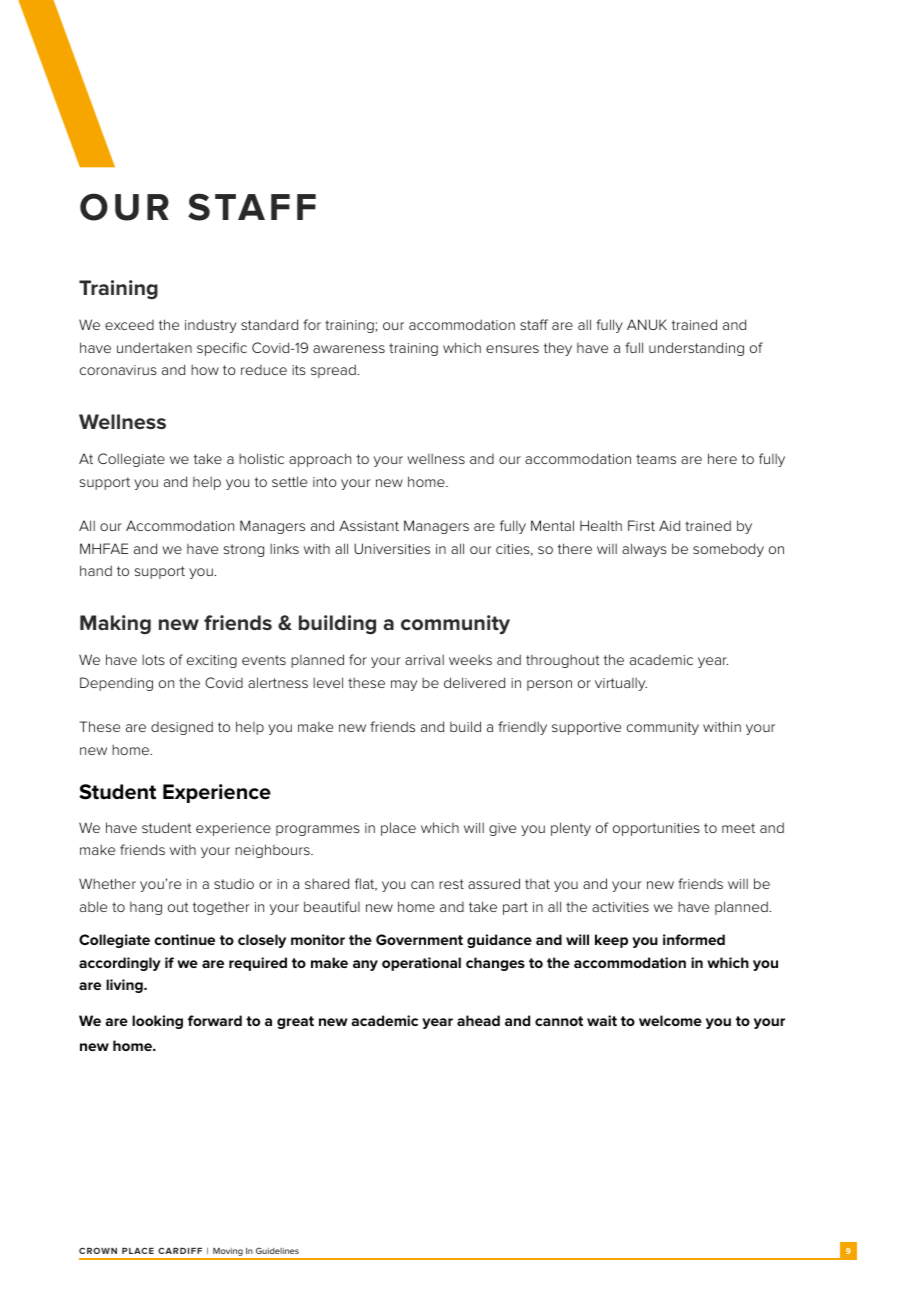 This document has height=1308, width=924. Describe the element at coordinates (656, 829) in the document. I see `opportunities` at that location.
